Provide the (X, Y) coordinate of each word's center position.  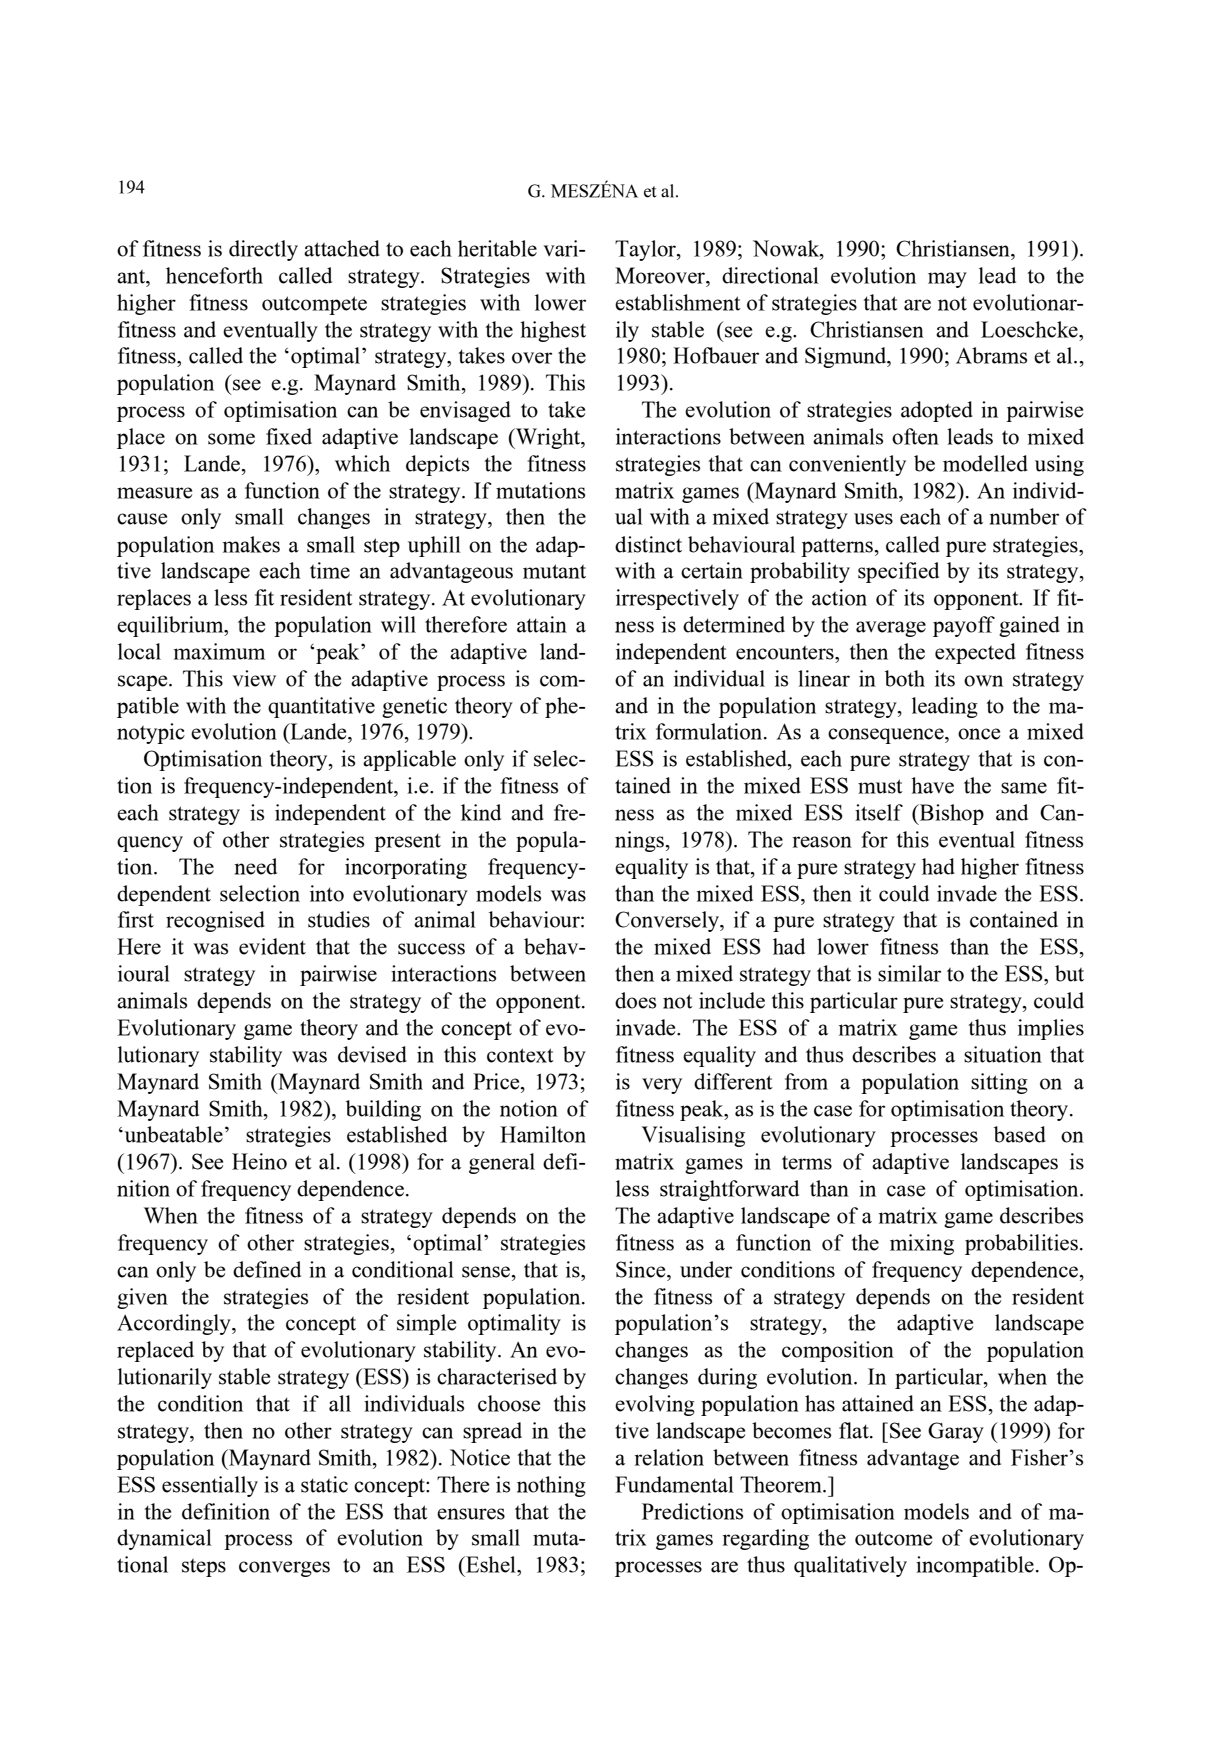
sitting (999, 1083)
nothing (551, 1486)
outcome (893, 1538)
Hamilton (543, 1134)
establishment (678, 302)
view (254, 678)
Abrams (991, 355)
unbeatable (172, 1134)
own (983, 681)
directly (263, 250)
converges (284, 1569)
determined (734, 624)
